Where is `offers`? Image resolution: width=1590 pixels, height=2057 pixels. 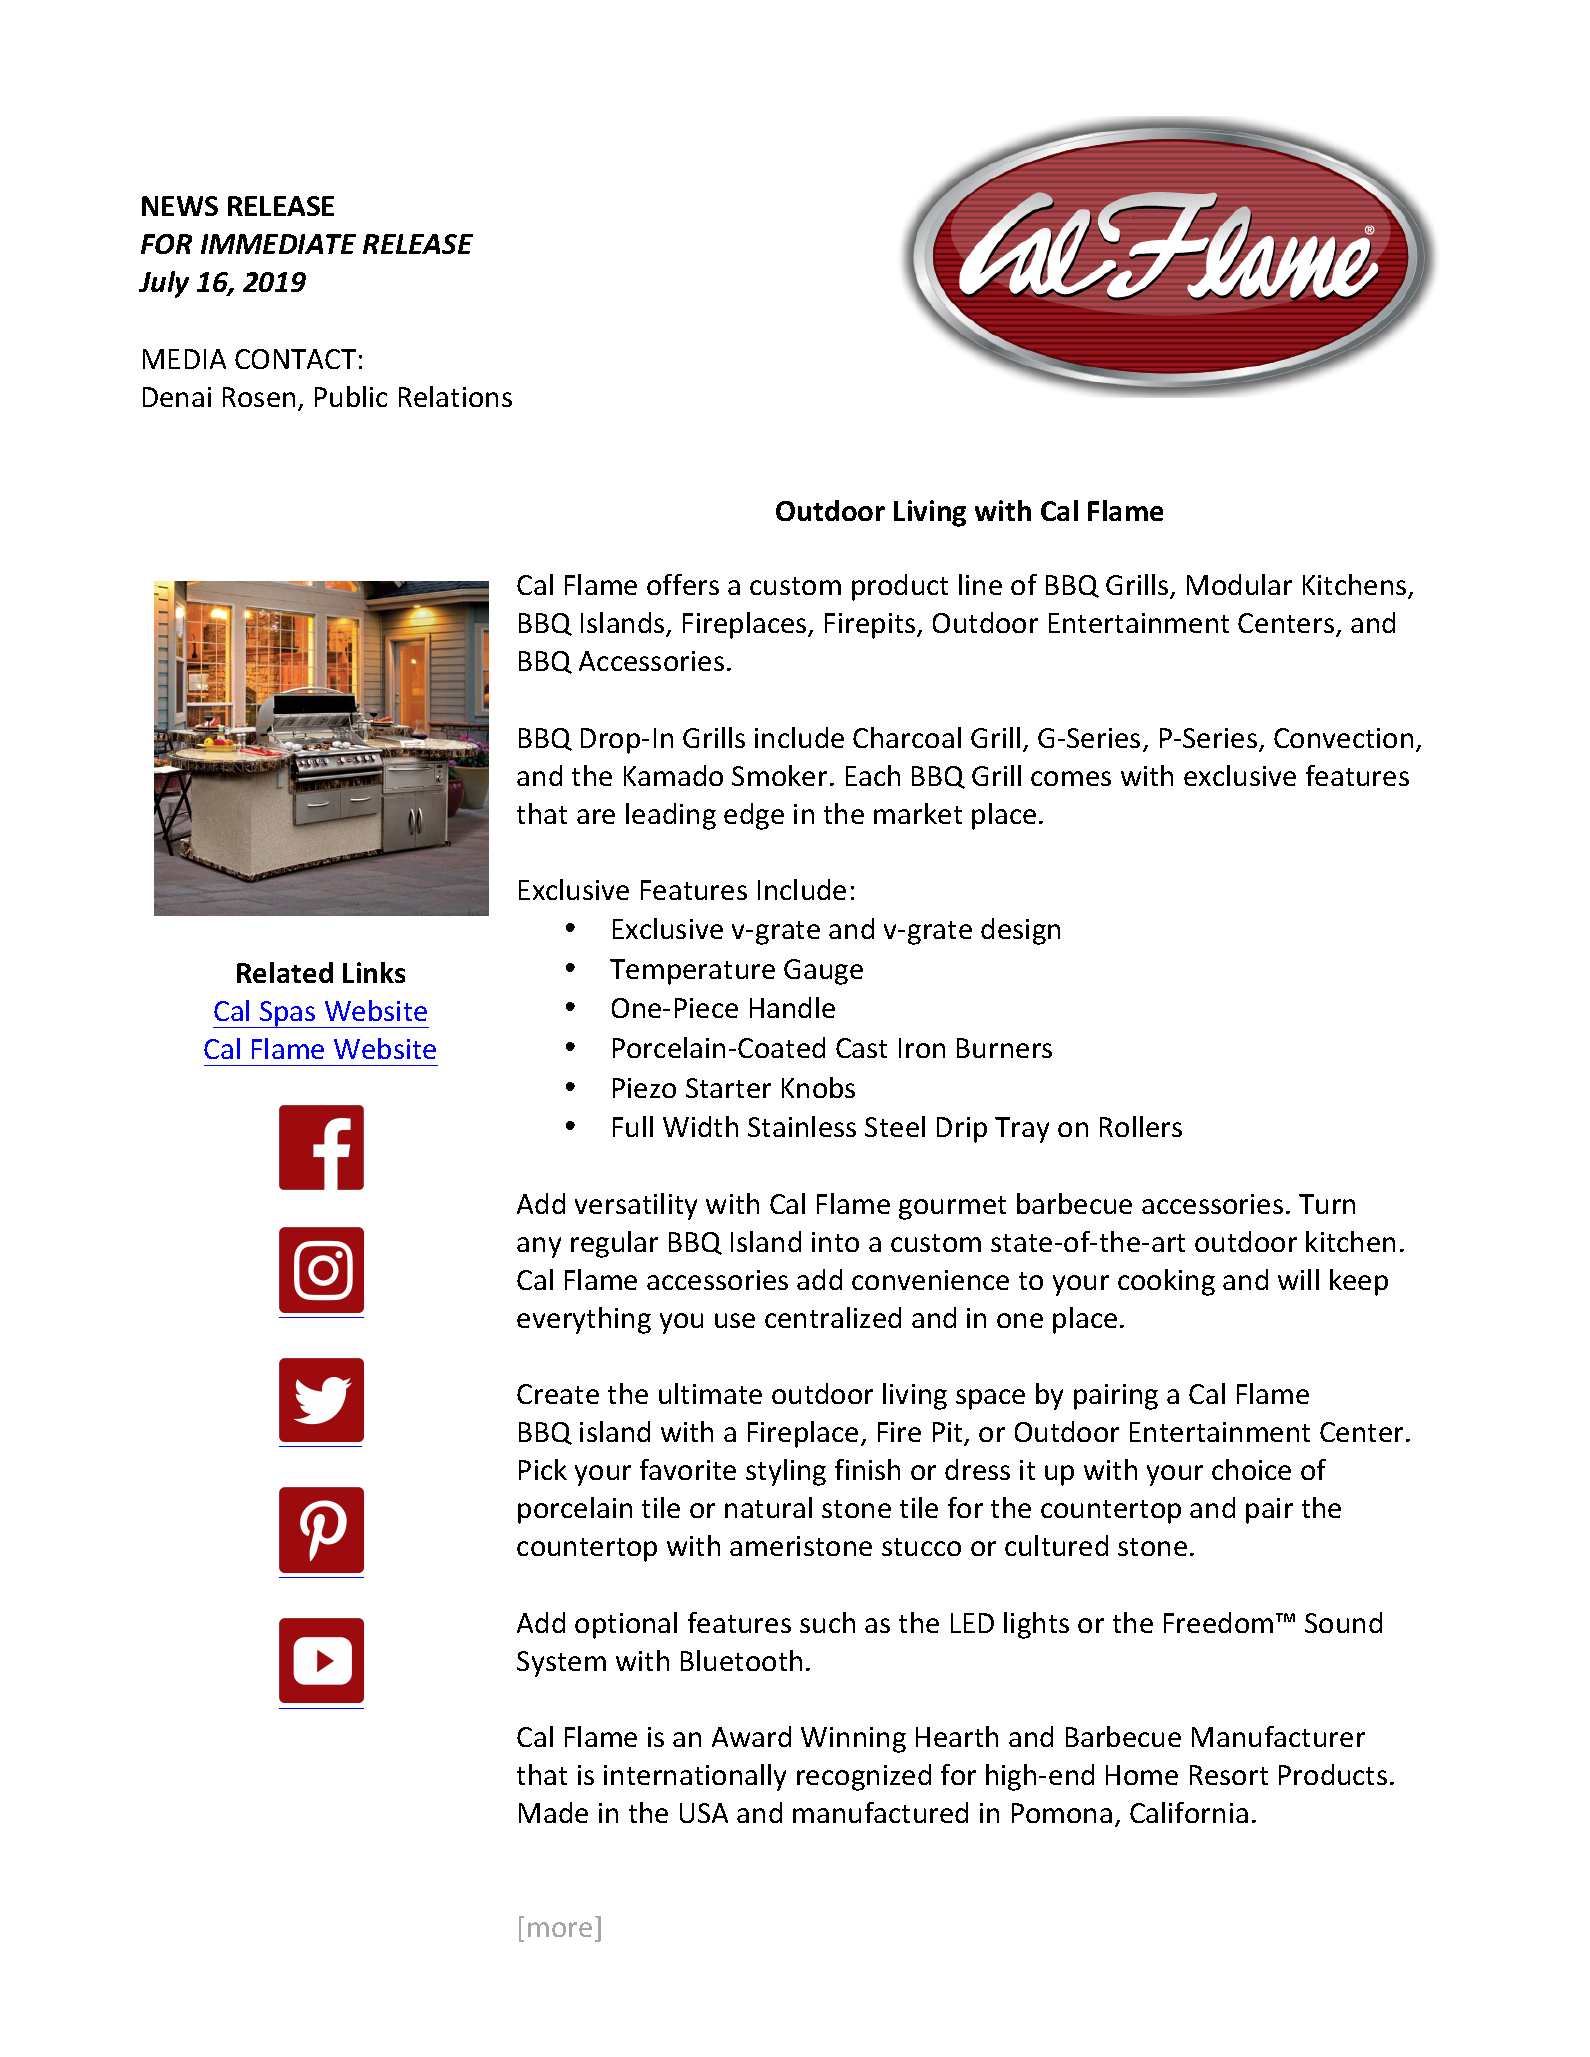
offers is located at coordinates (683, 584).
